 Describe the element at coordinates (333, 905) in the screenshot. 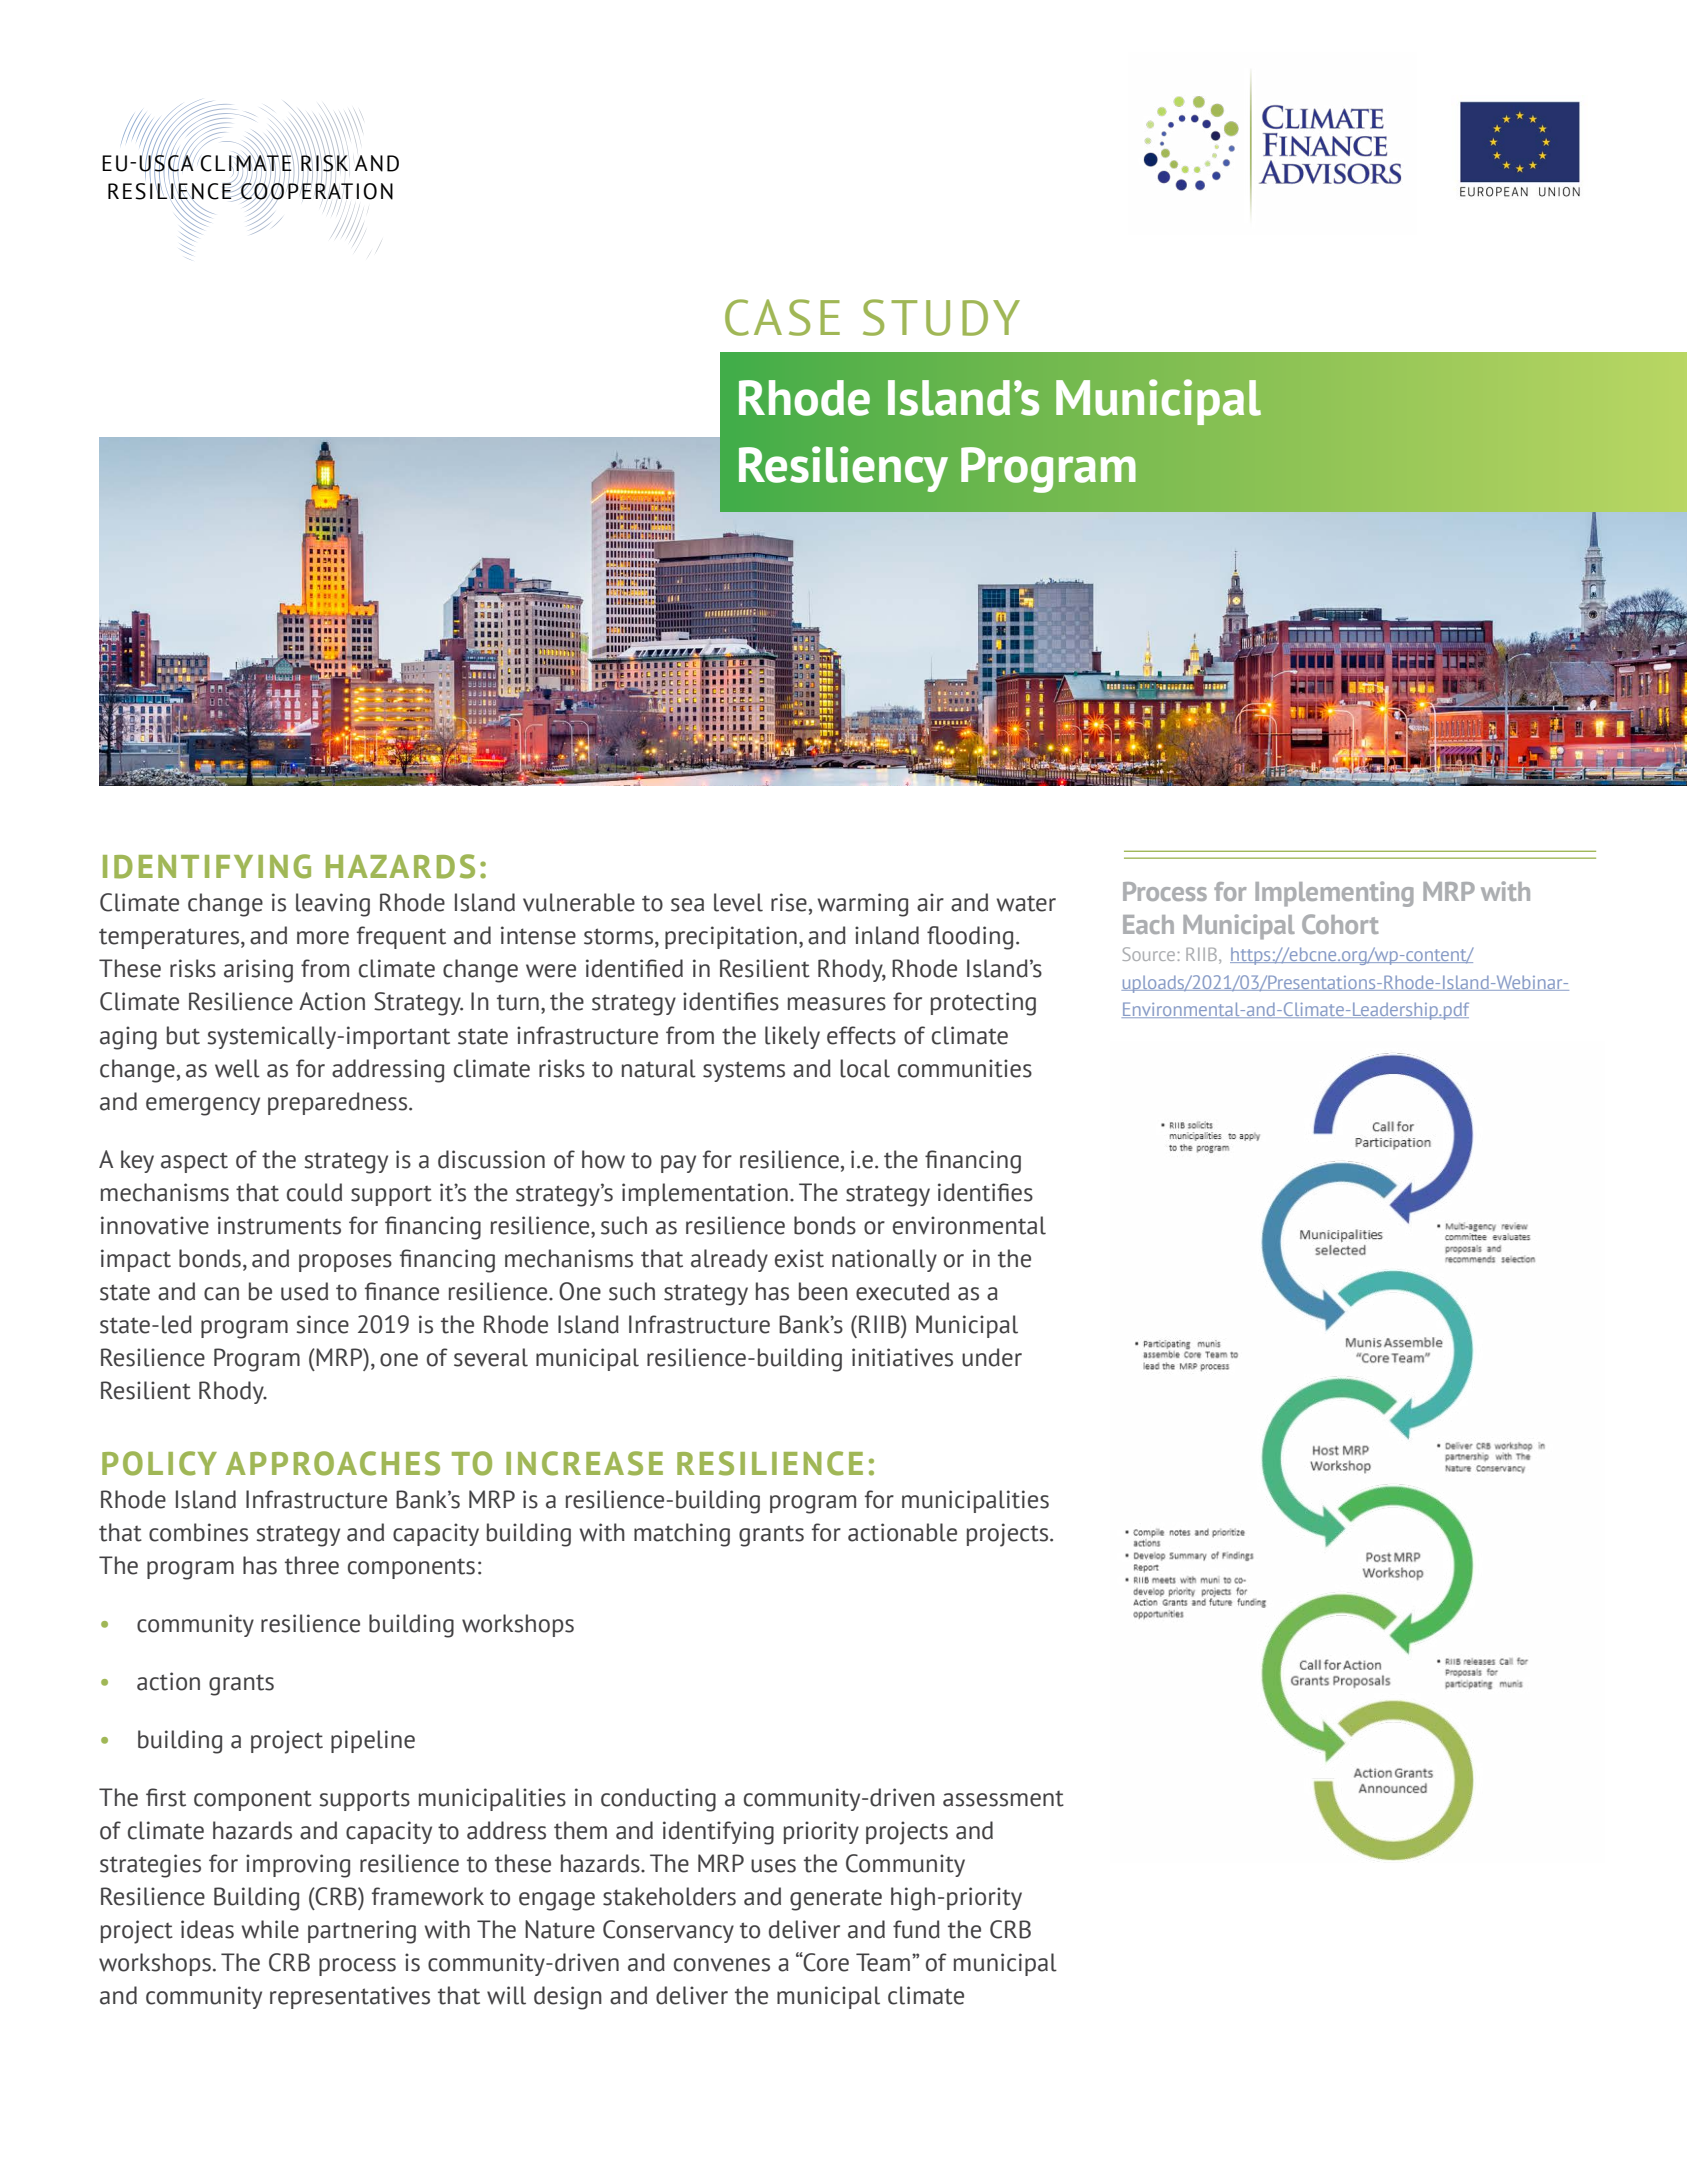

I see `leaving` at that location.
